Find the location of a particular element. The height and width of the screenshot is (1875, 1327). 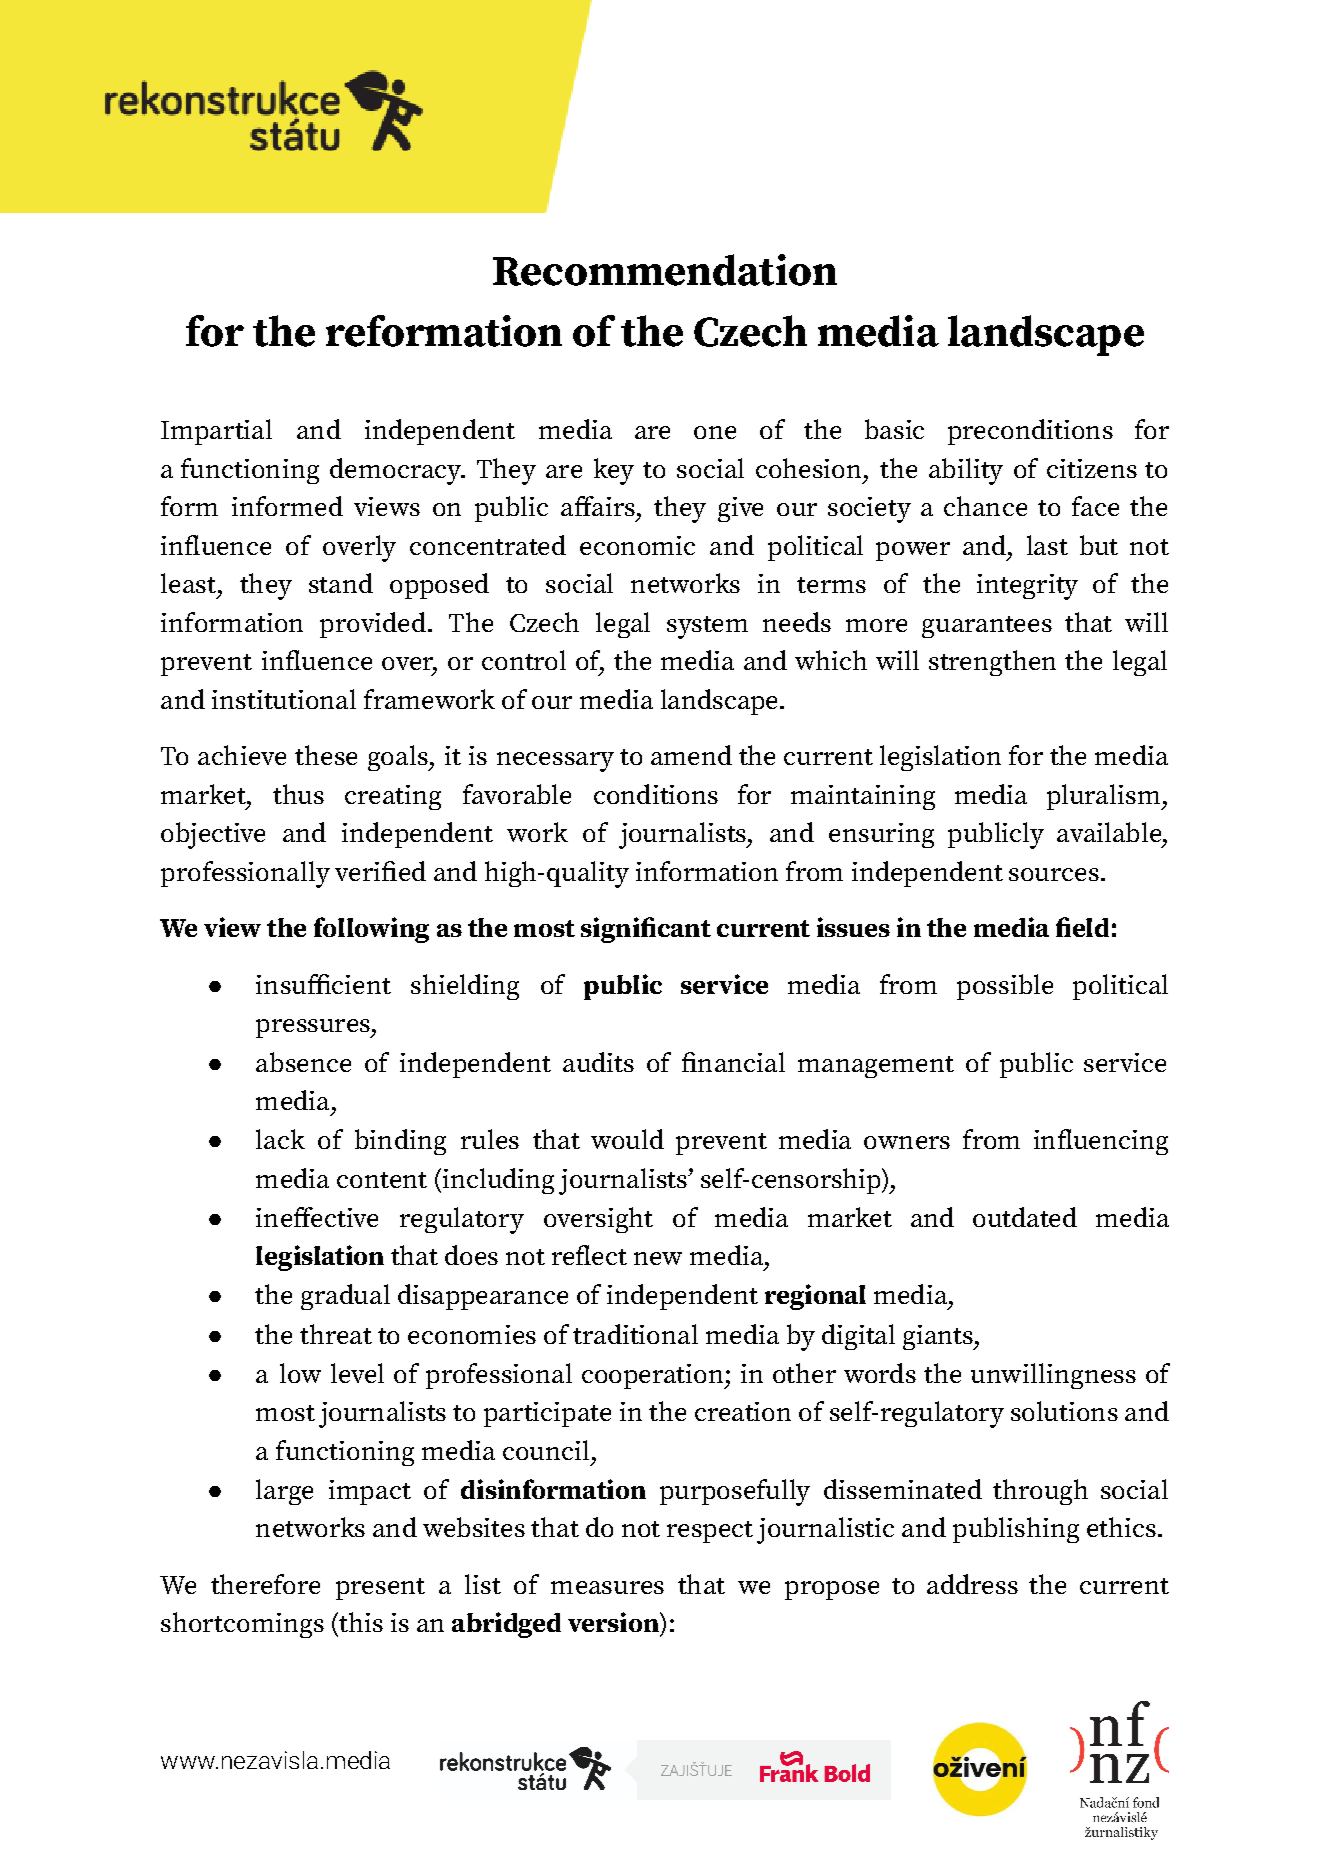

basic is located at coordinates (894, 429).
